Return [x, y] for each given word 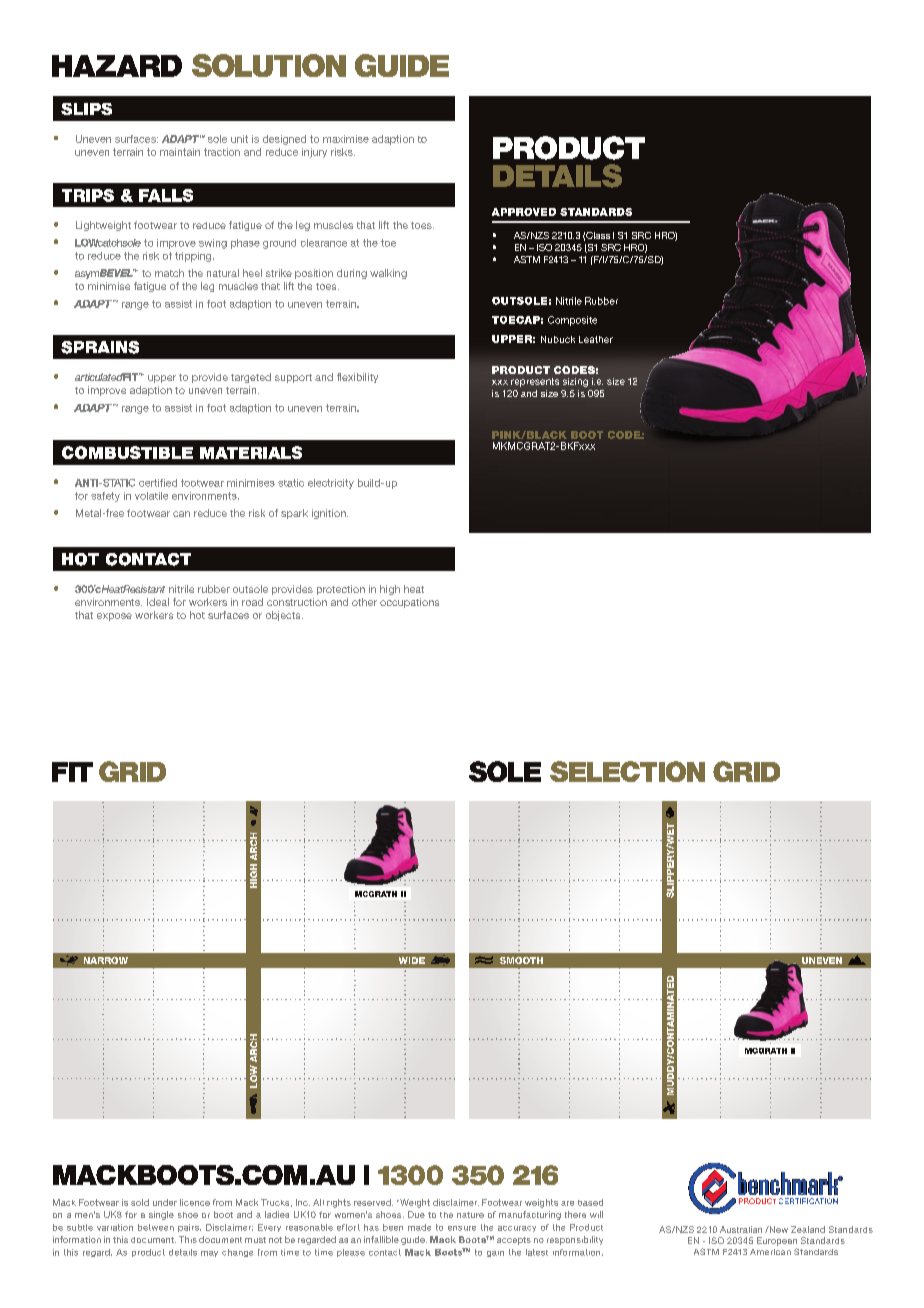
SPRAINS [100, 347]
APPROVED [524, 212]
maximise [346, 139]
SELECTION [627, 771]
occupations [409, 603]
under [165, 1202]
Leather [596, 339]
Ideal [158, 602]
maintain [180, 152]
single [161, 1215]
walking [388, 274]
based [590, 1202]
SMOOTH [521, 960]
